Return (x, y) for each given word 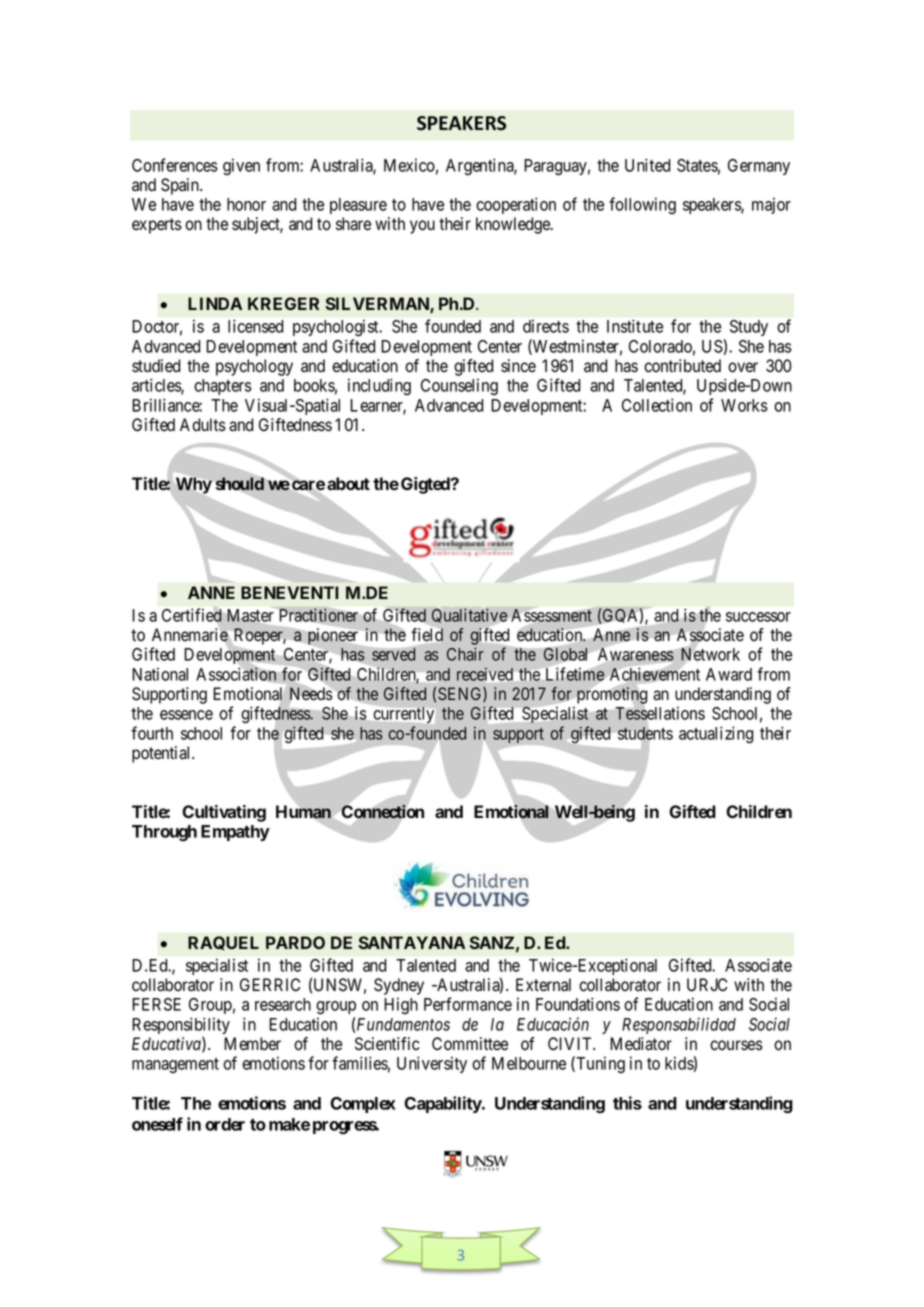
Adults (203, 425)
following (642, 205)
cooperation (516, 205)
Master (250, 615)
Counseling (459, 386)
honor (246, 204)
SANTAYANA (411, 942)
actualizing (716, 735)
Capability (443, 1104)
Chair (465, 654)
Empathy (235, 833)
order (225, 1124)
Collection (657, 405)
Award (729, 674)
